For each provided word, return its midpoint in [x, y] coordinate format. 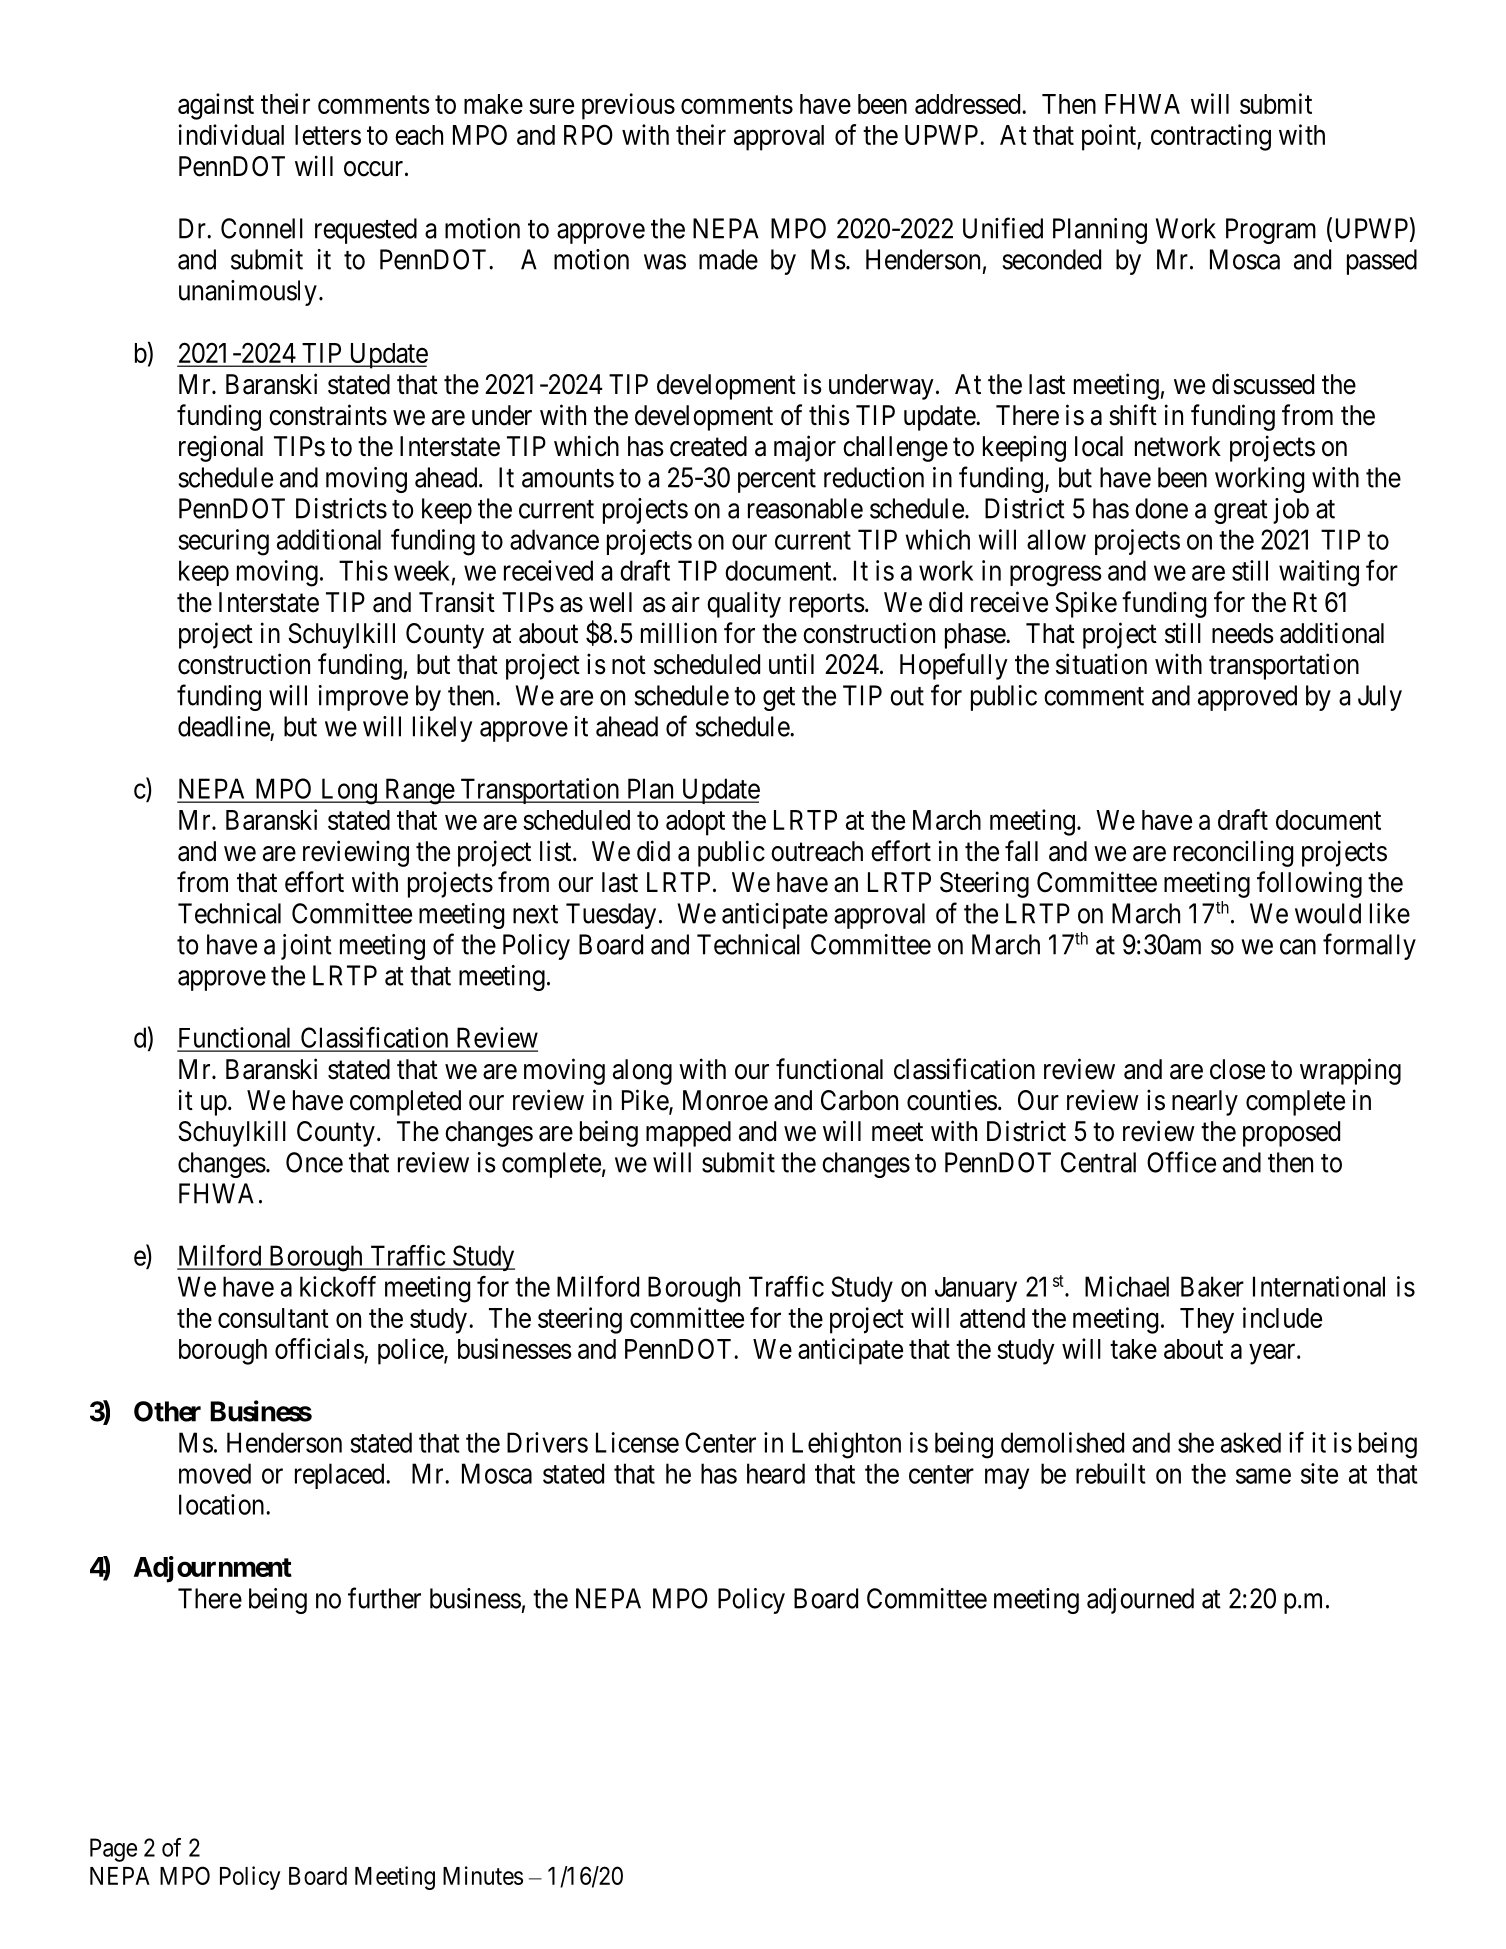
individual [231, 134]
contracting [1211, 137]
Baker [1212, 1286]
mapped [688, 1134]
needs [1243, 633]
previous [628, 106]
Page [113, 1850]
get [779, 699]
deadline [224, 726]
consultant [273, 1318]
